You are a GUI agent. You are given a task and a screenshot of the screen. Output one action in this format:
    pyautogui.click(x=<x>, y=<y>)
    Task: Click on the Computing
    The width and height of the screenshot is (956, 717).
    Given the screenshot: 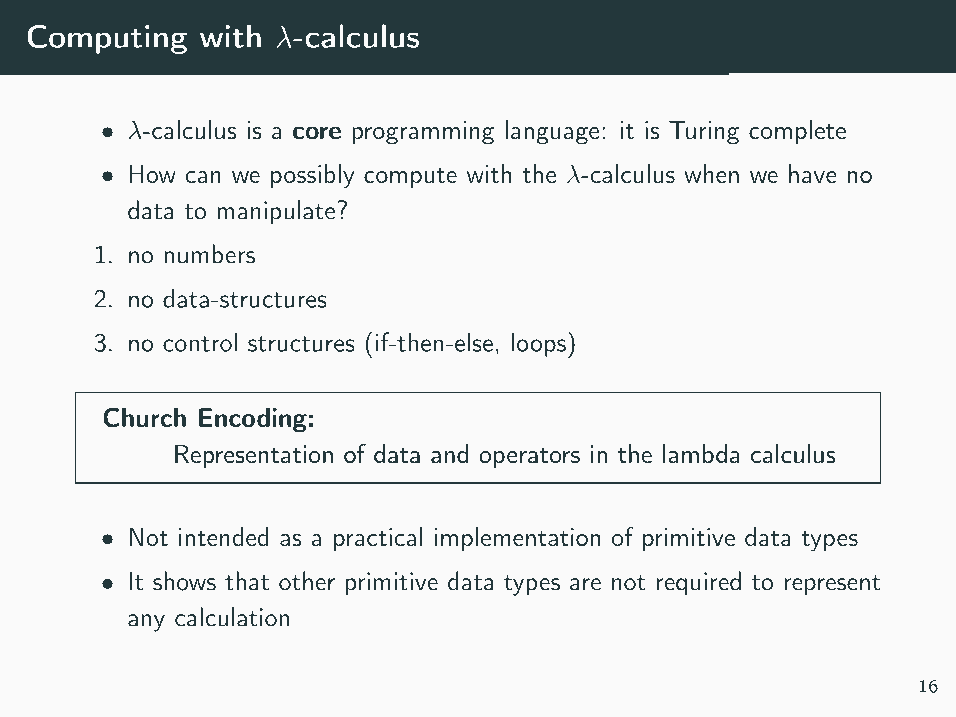 What is the action you would take?
    pyautogui.click(x=107, y=39)
